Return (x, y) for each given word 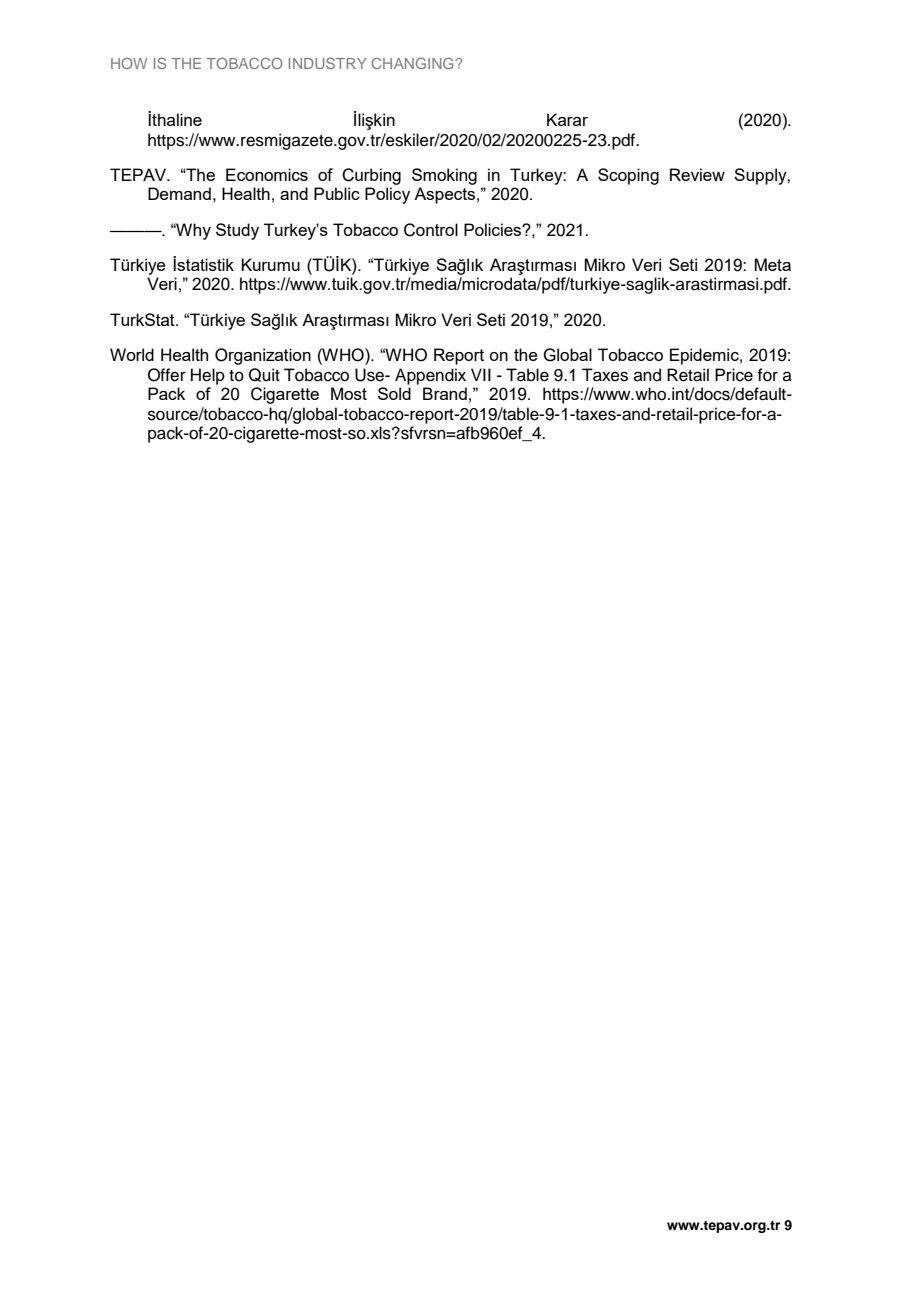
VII (481, 374)
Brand (445, 393)
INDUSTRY (328, 63)
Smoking (444, 176)
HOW (129, 63)
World (132, 354)
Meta (772, 264)
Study (237, 231)
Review (697, 174)
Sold (394, 393)
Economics (267, 174)
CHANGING (414, 63)
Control (431, 230)
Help (208, 376)
